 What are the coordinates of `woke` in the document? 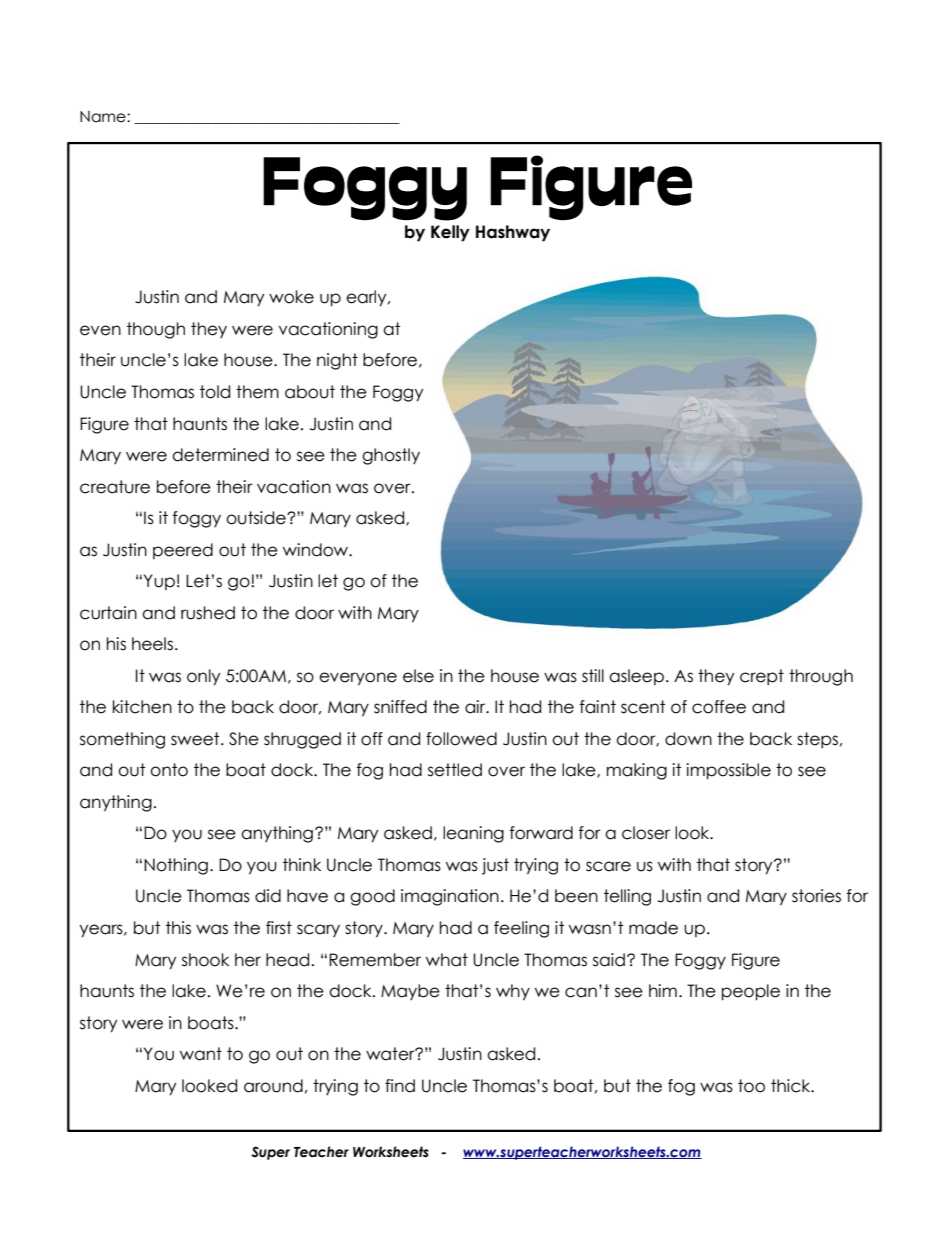 It's located at (291, 297).
